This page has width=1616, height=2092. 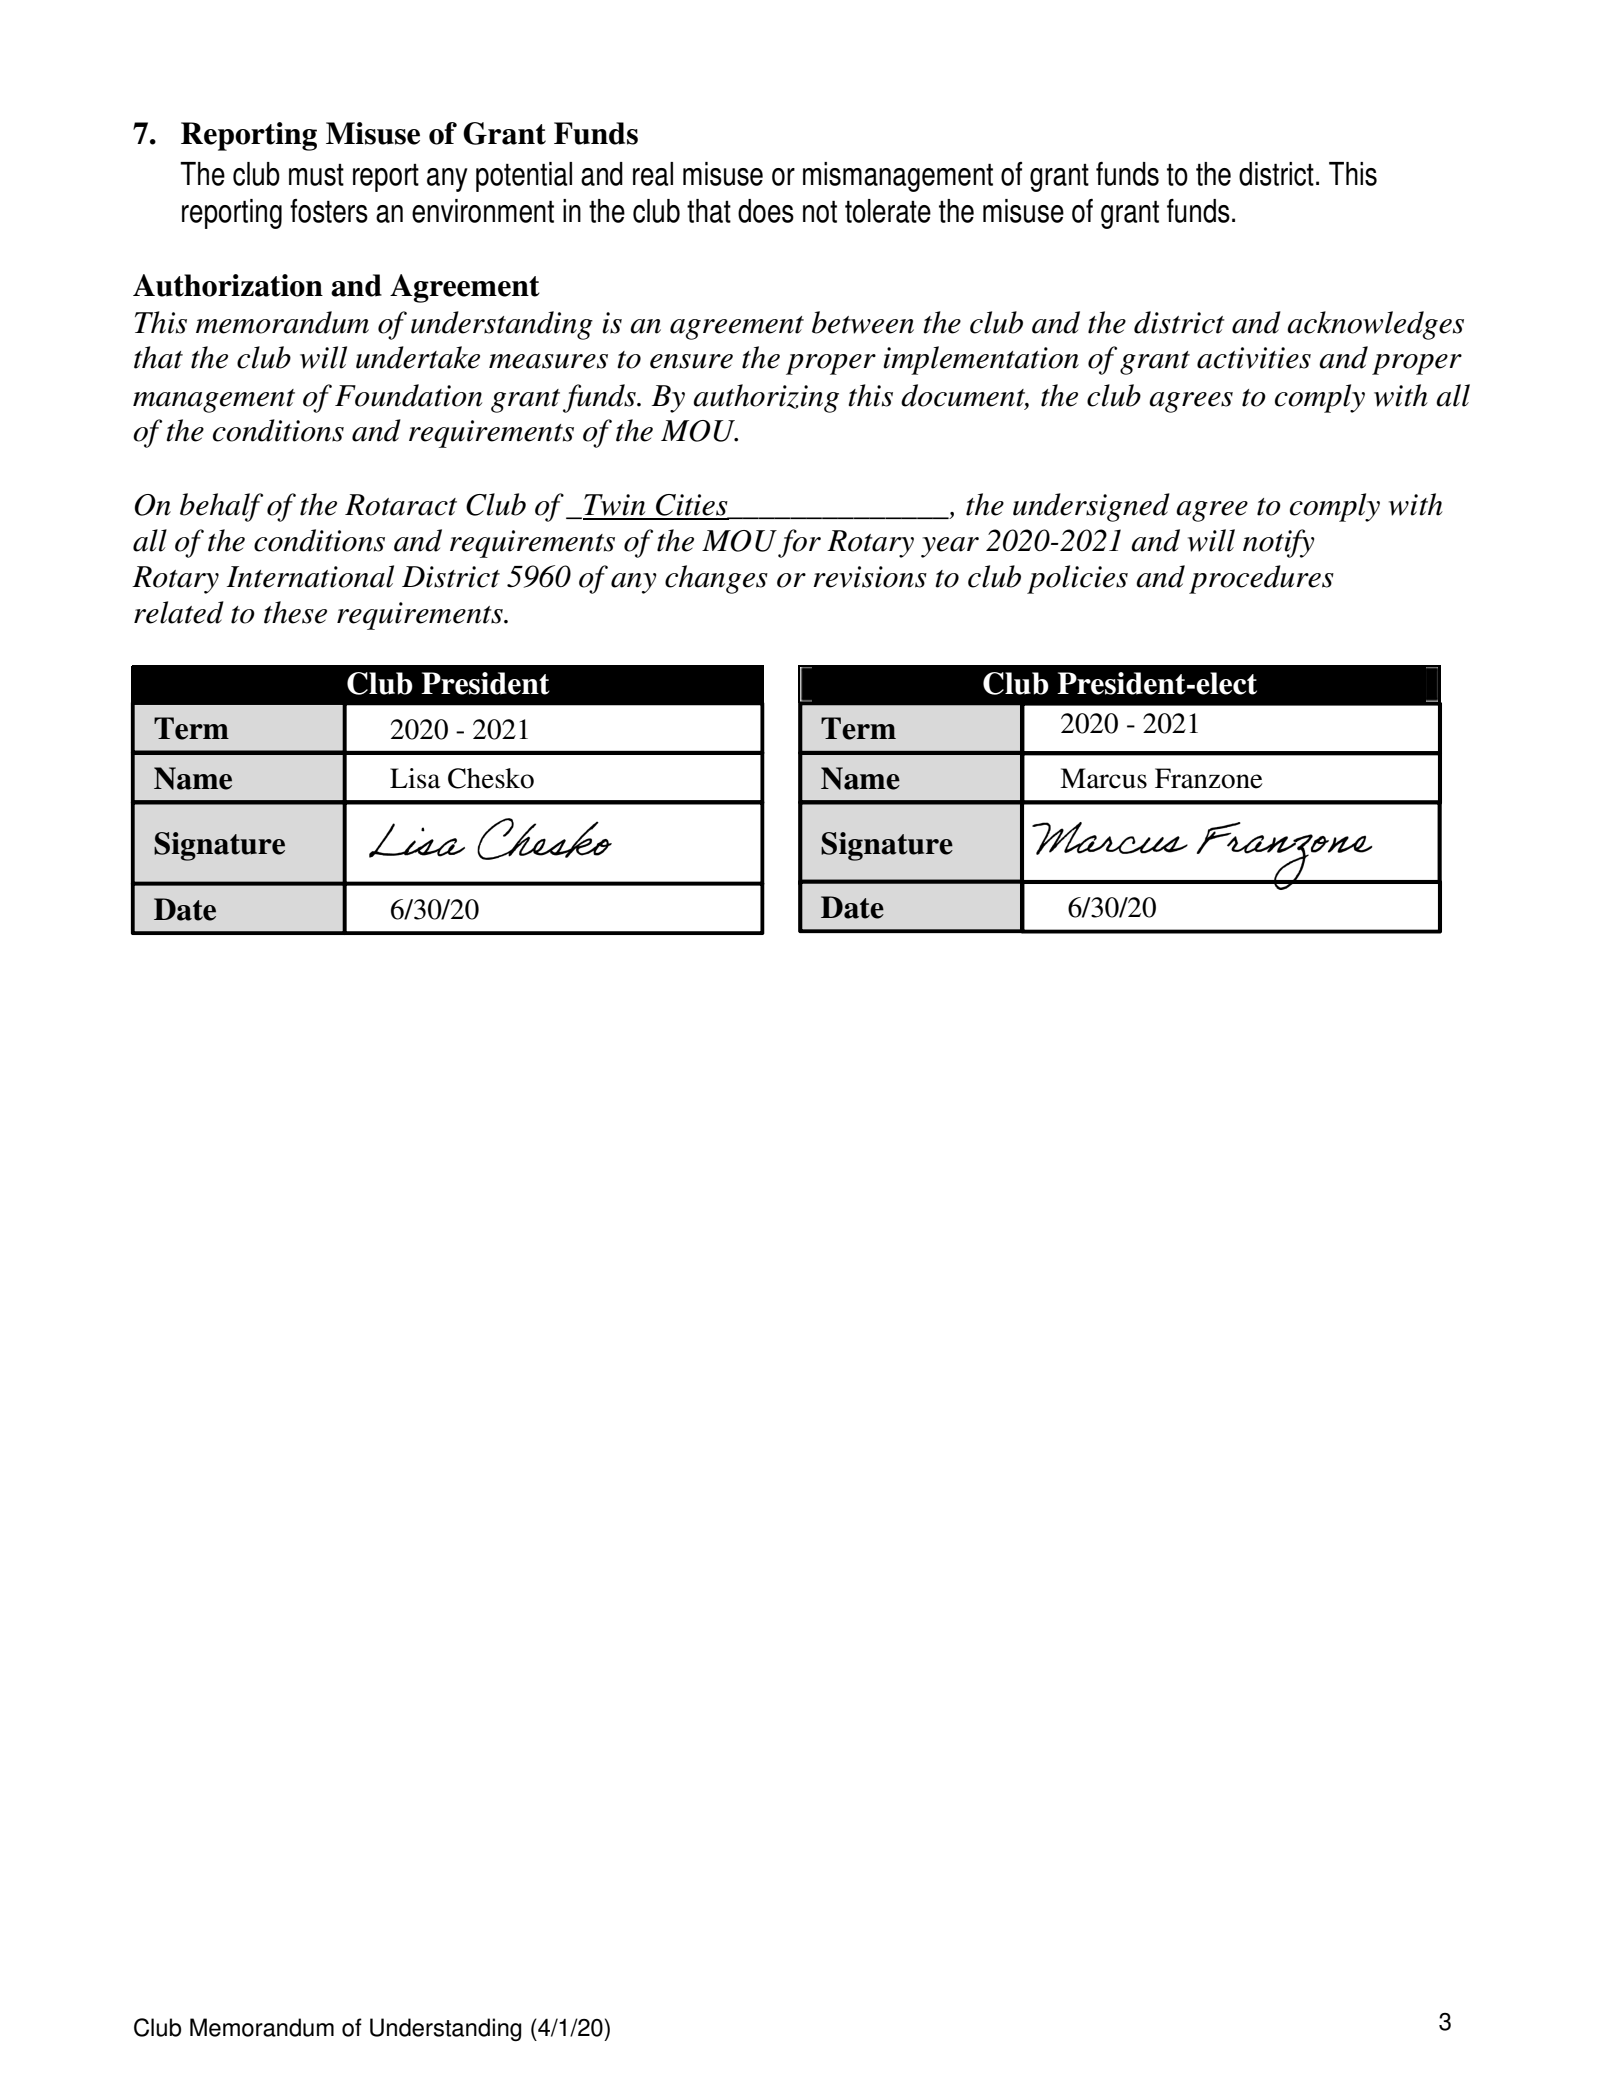 I want to click on does, so click(x=766, y=211).
